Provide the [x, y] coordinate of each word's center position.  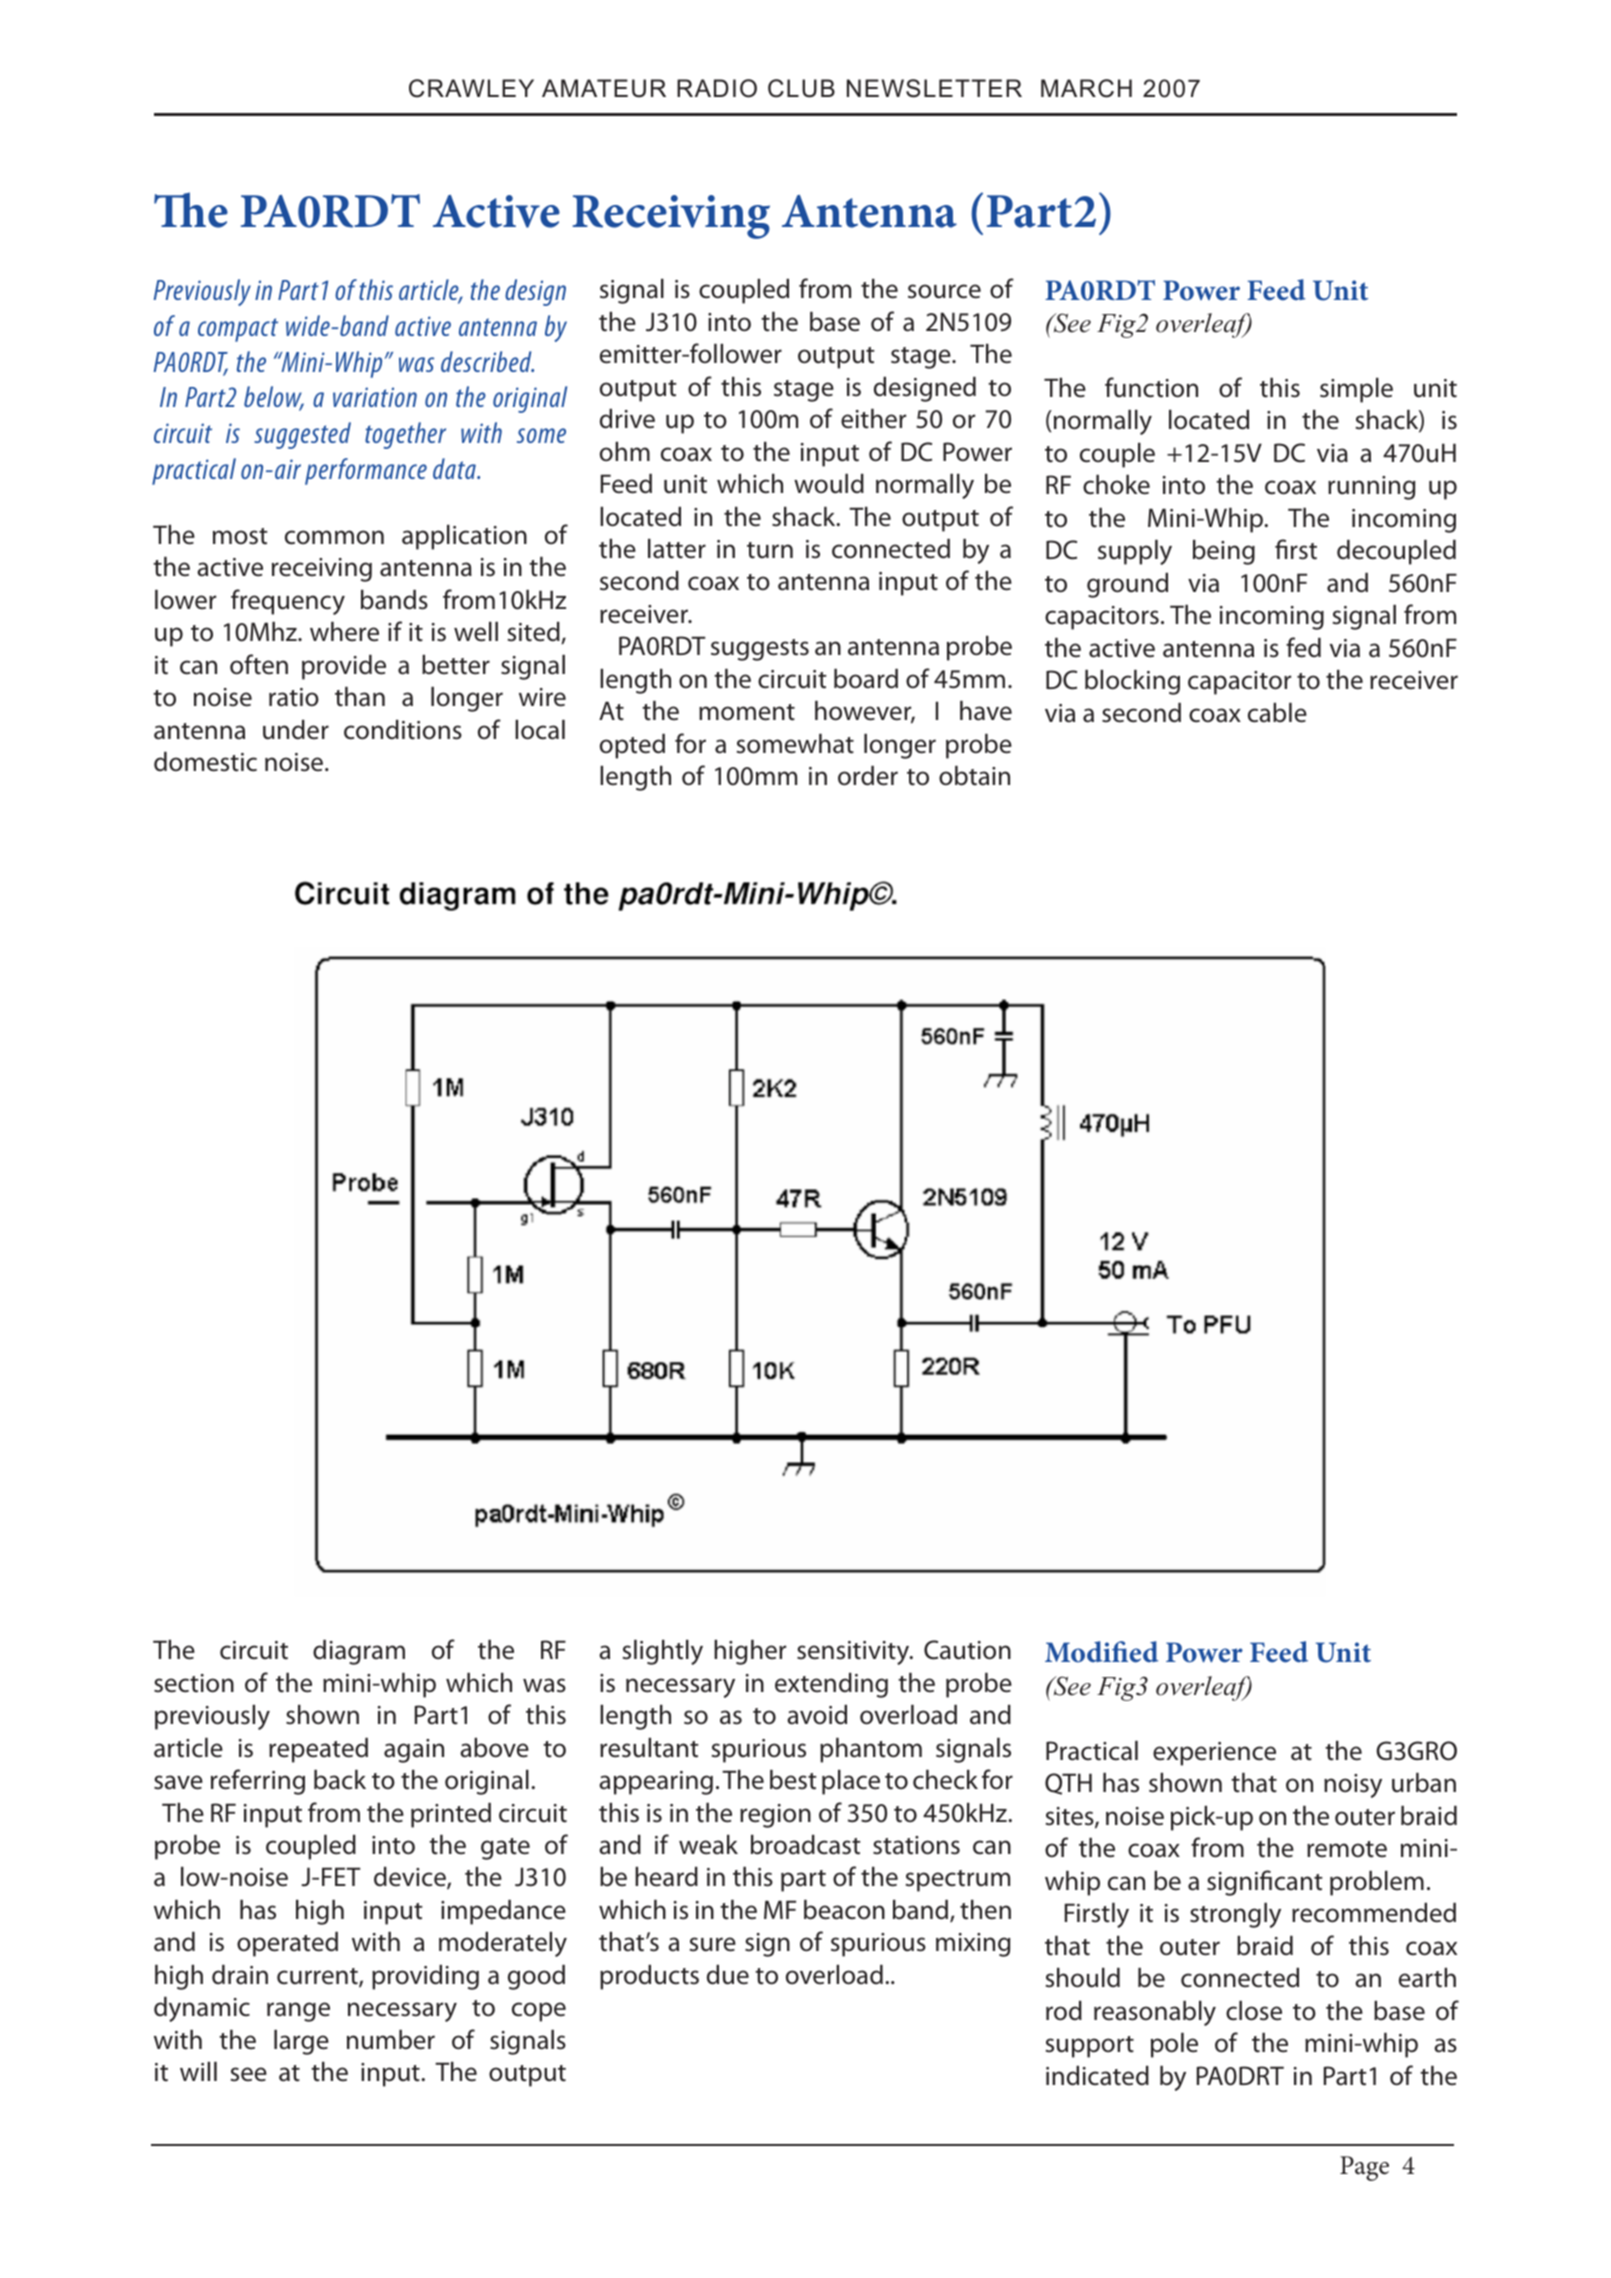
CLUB [801, 88]
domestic [205, 762]
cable [1277, 713]
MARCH [1086, 88]
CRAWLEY [471, 88]
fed [1303, 647]
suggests [760, 650]
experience [1214, 1754]
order [868, 776]
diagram [359, 1652]
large [301, 2042]
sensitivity [854, 1653]
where [344, 632]
